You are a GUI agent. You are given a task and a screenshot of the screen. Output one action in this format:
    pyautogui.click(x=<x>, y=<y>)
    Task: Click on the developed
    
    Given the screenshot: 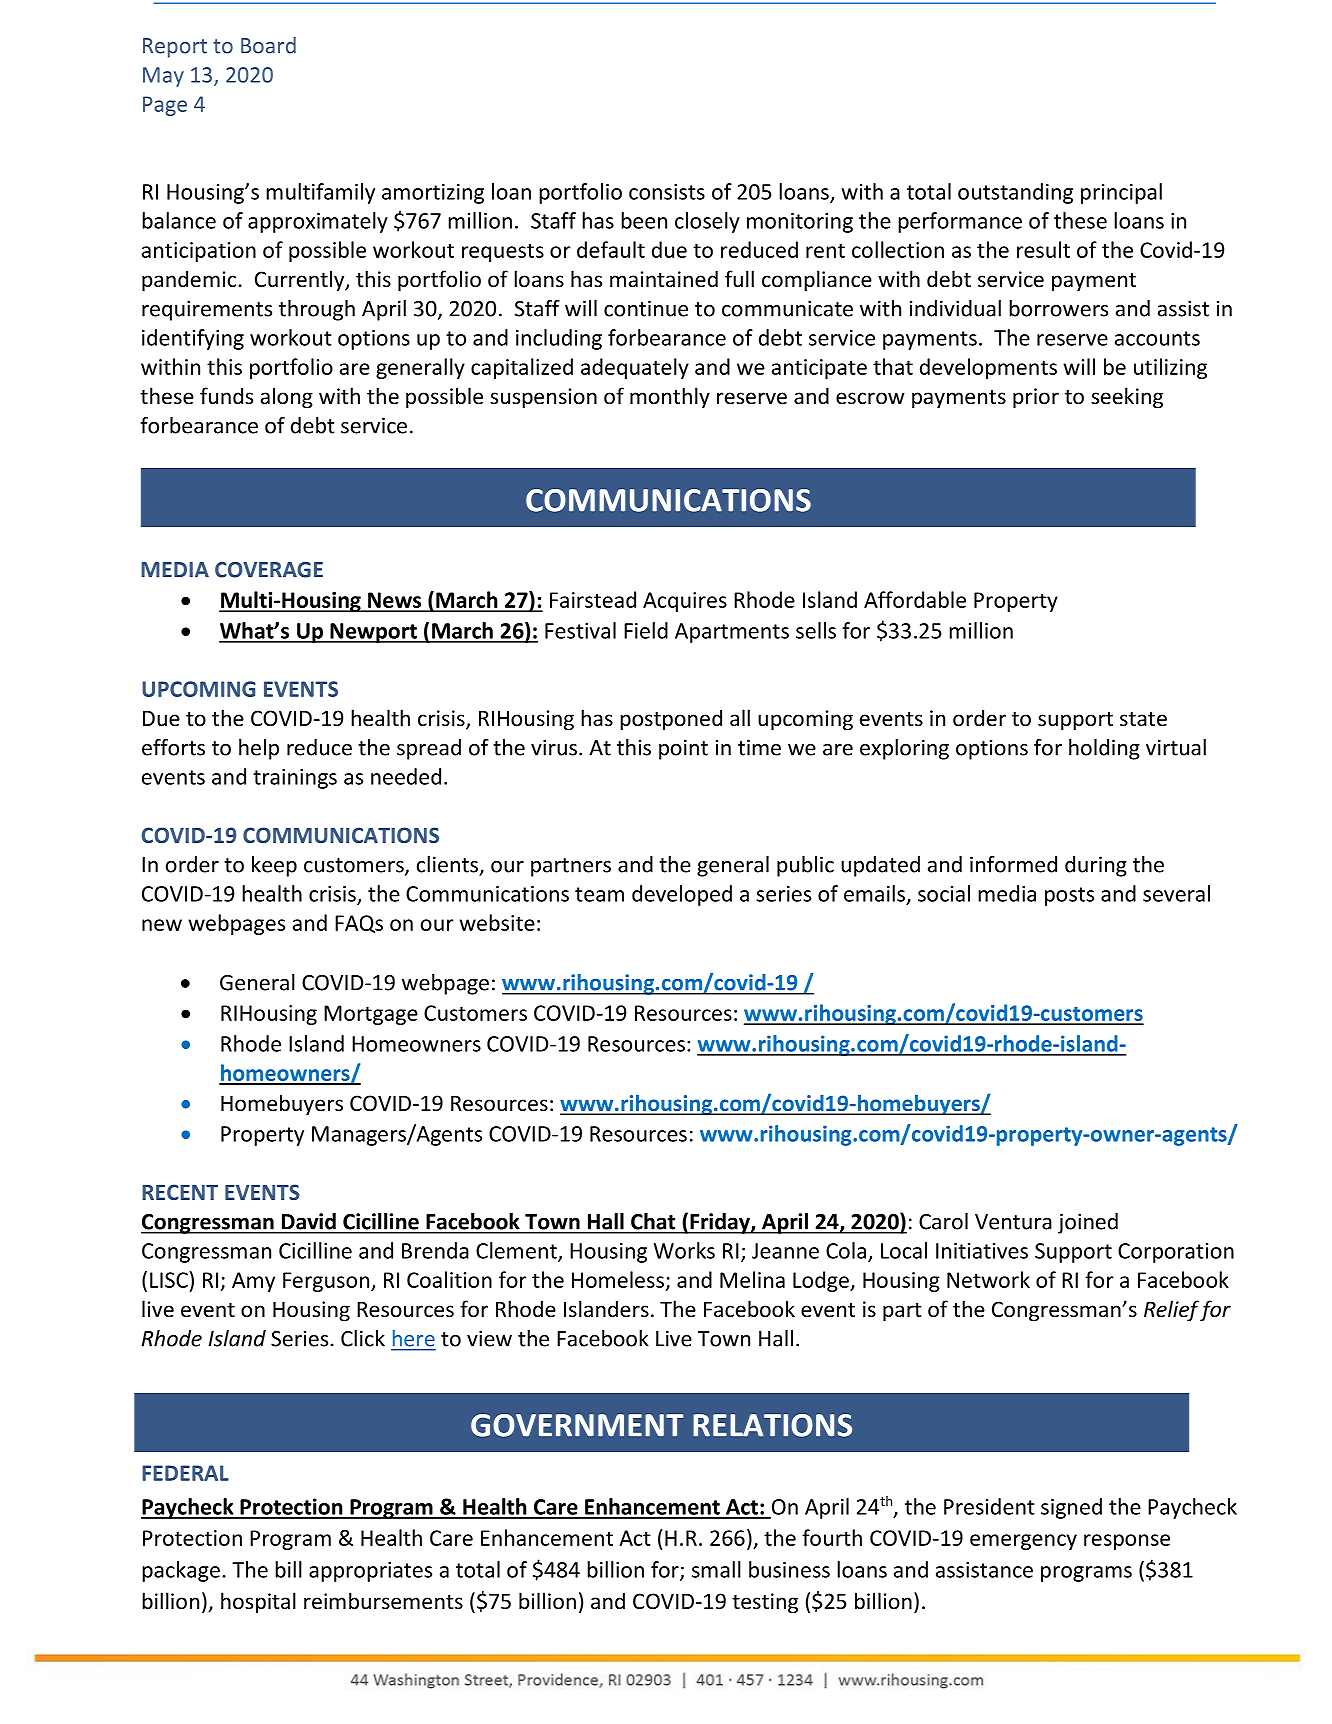 What is the action you would take?
    pyautogui.click(x=682, y=895)
